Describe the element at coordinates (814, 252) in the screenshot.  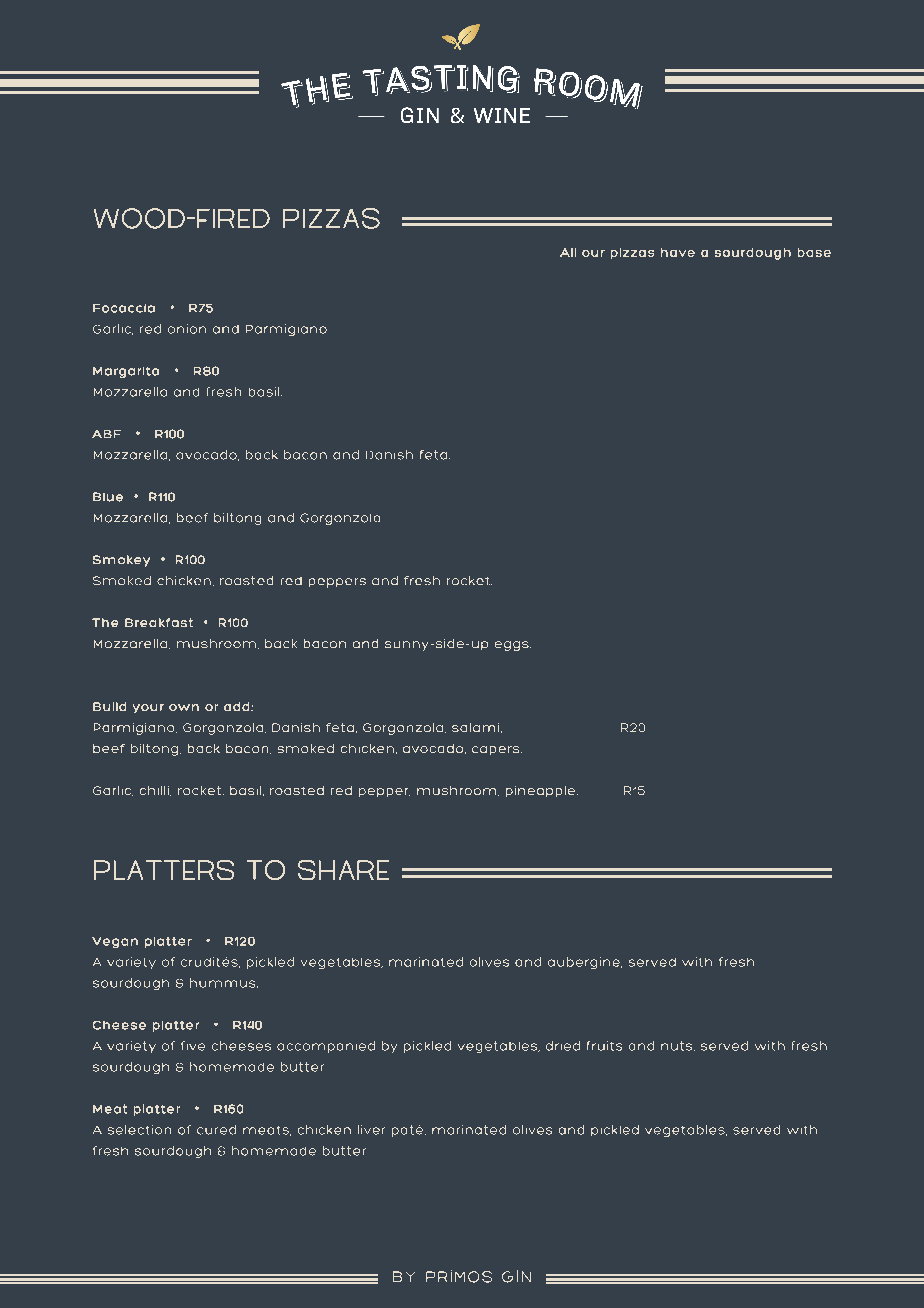
I see `base` at that location.
